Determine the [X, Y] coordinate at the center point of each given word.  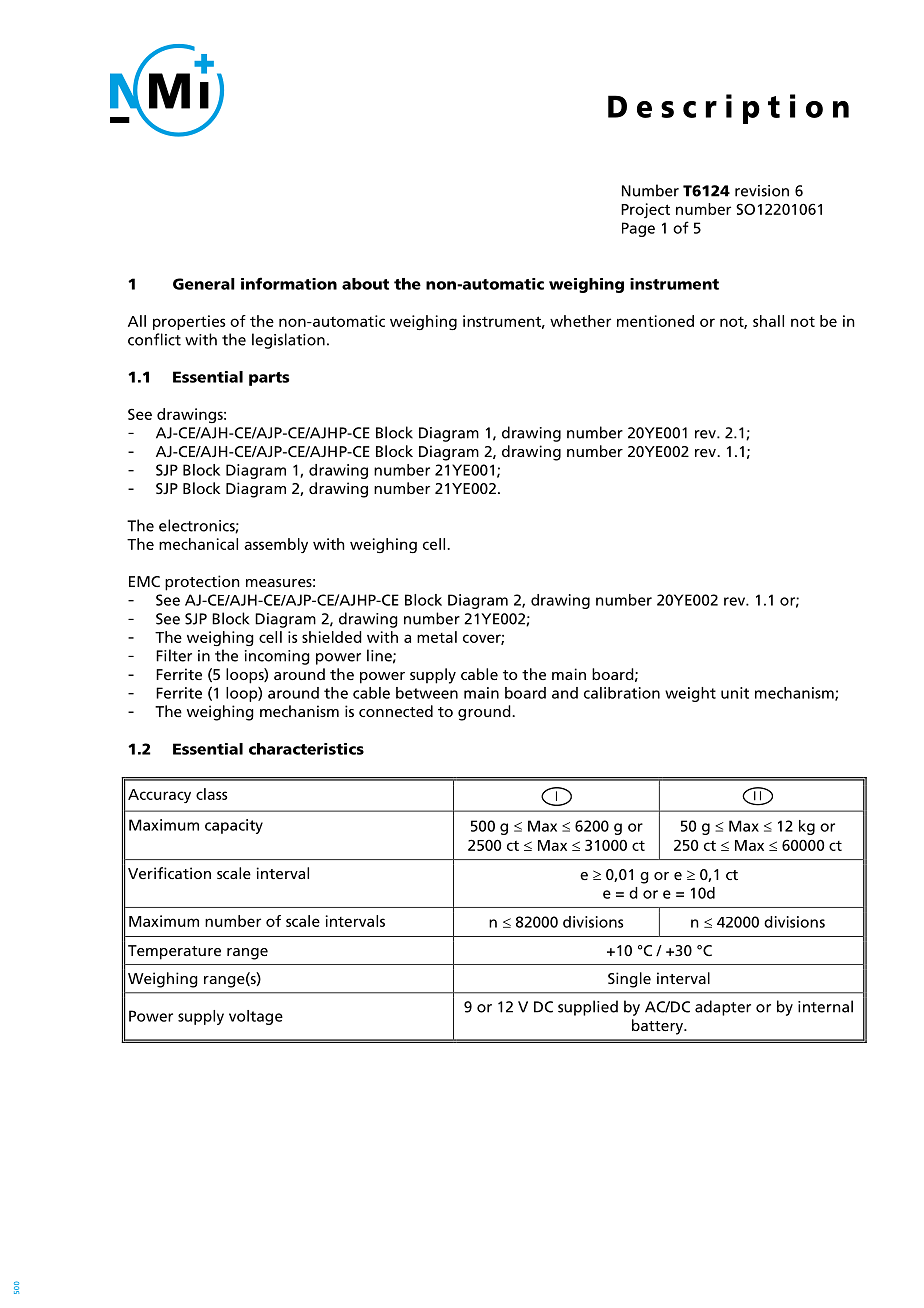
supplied [588, 1008]
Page [638, 229]
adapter [723, 1008]
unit [735, 693]
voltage [256, 1017]
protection [202, 583]
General [204, 284]
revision [762, 191]
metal [437, 637]
